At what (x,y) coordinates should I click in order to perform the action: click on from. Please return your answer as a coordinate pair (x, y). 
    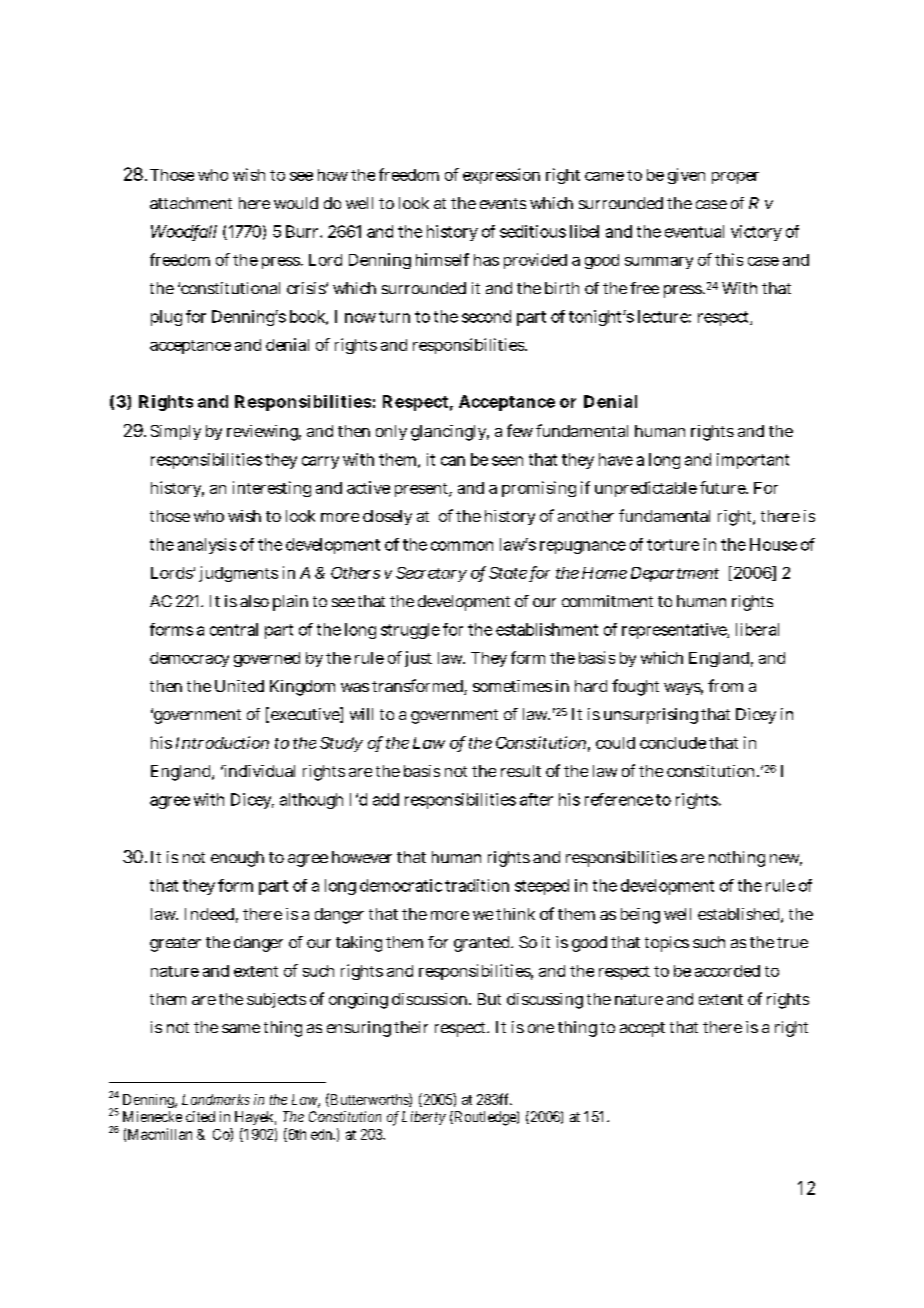
    Looking at the image, I should click on (725, 685).
